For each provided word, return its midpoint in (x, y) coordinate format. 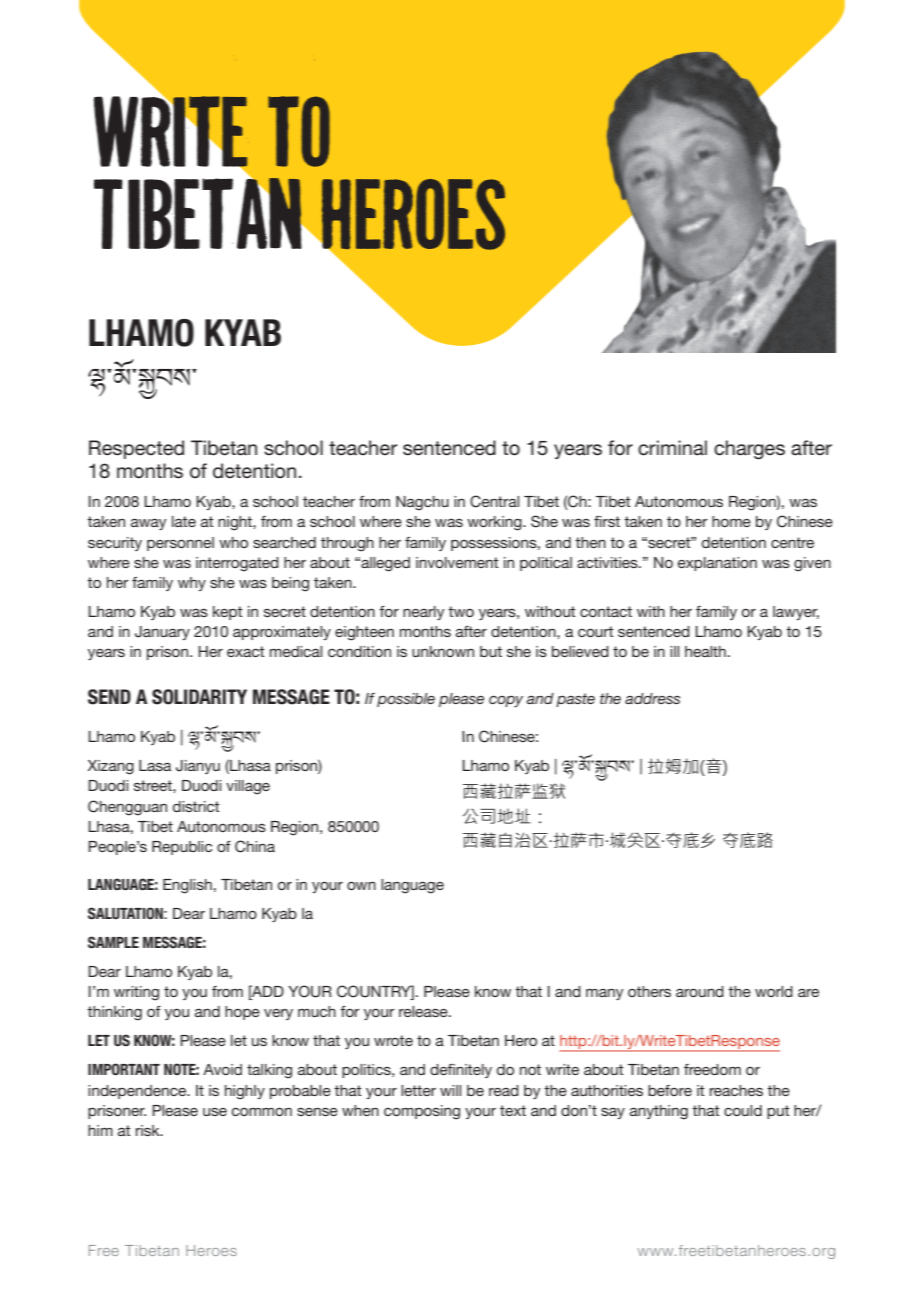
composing (422, 1112)
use (215, 1112)
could (743, 1110)
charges (749, 450)
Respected (136, 449)
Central (494, 501)
